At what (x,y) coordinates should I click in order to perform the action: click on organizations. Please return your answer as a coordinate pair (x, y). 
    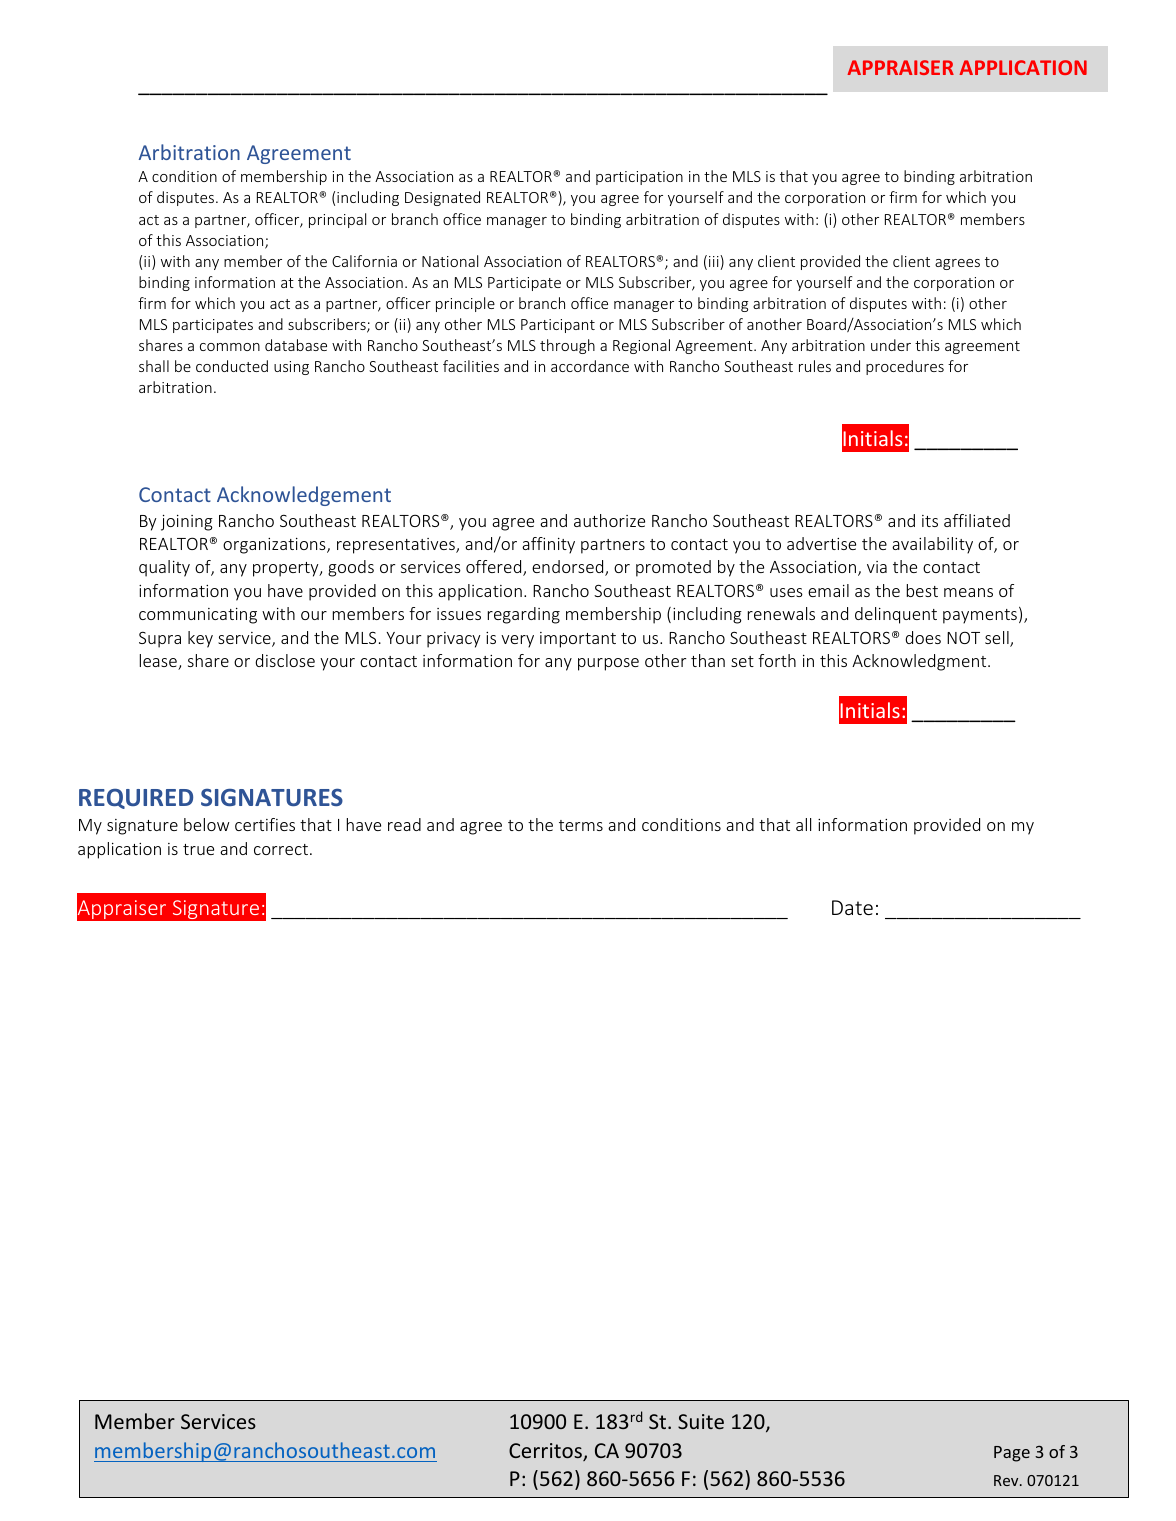
    Looking at the image, I should click on (275, 546).
